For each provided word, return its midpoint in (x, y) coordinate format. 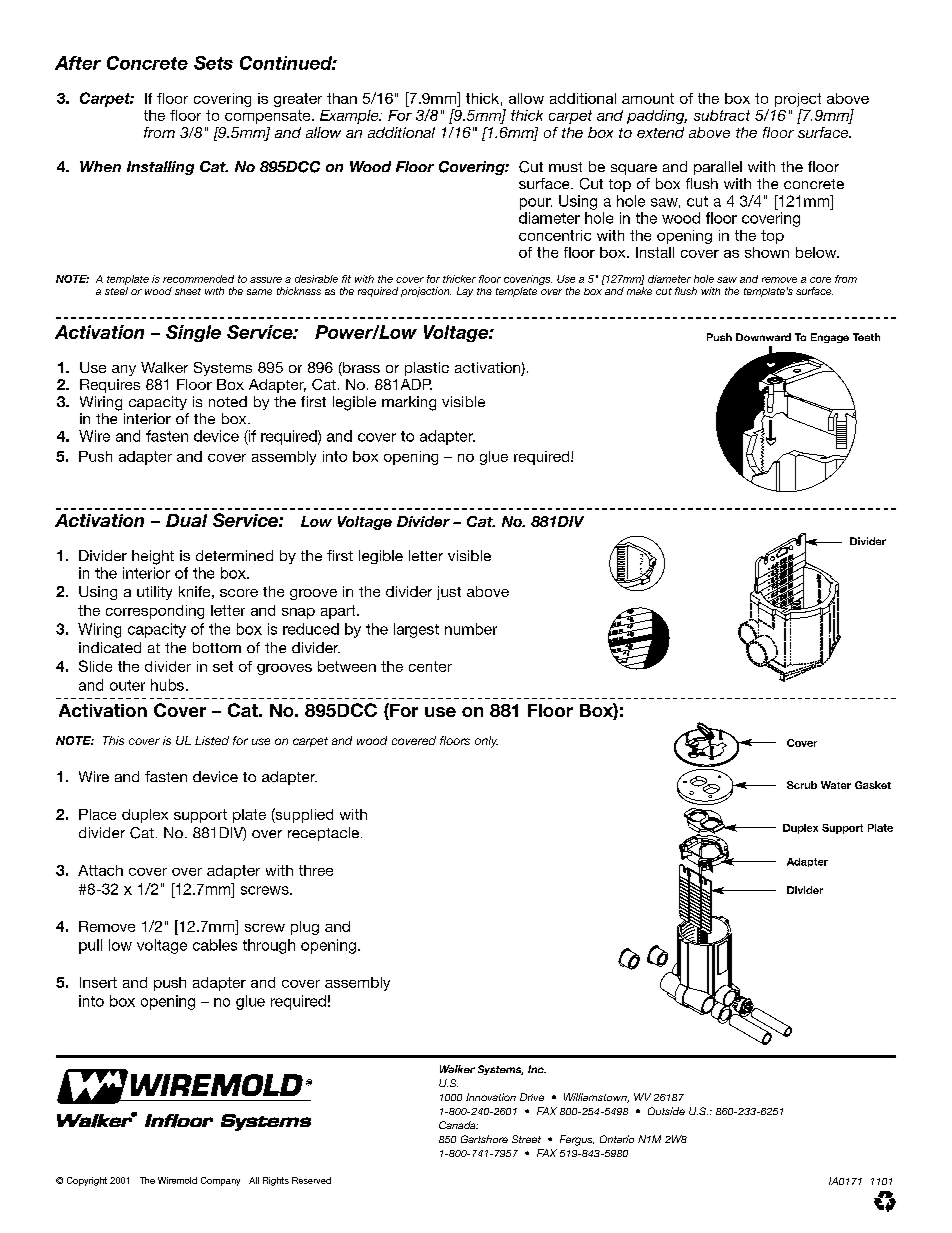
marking (409, 403)
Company (220, 1181)
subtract (722, 115)
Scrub (802, 785)
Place (97, 814)
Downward (763, 337)
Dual (186, 520)
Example (350, 117)
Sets (213, 63)
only (486, 742)
